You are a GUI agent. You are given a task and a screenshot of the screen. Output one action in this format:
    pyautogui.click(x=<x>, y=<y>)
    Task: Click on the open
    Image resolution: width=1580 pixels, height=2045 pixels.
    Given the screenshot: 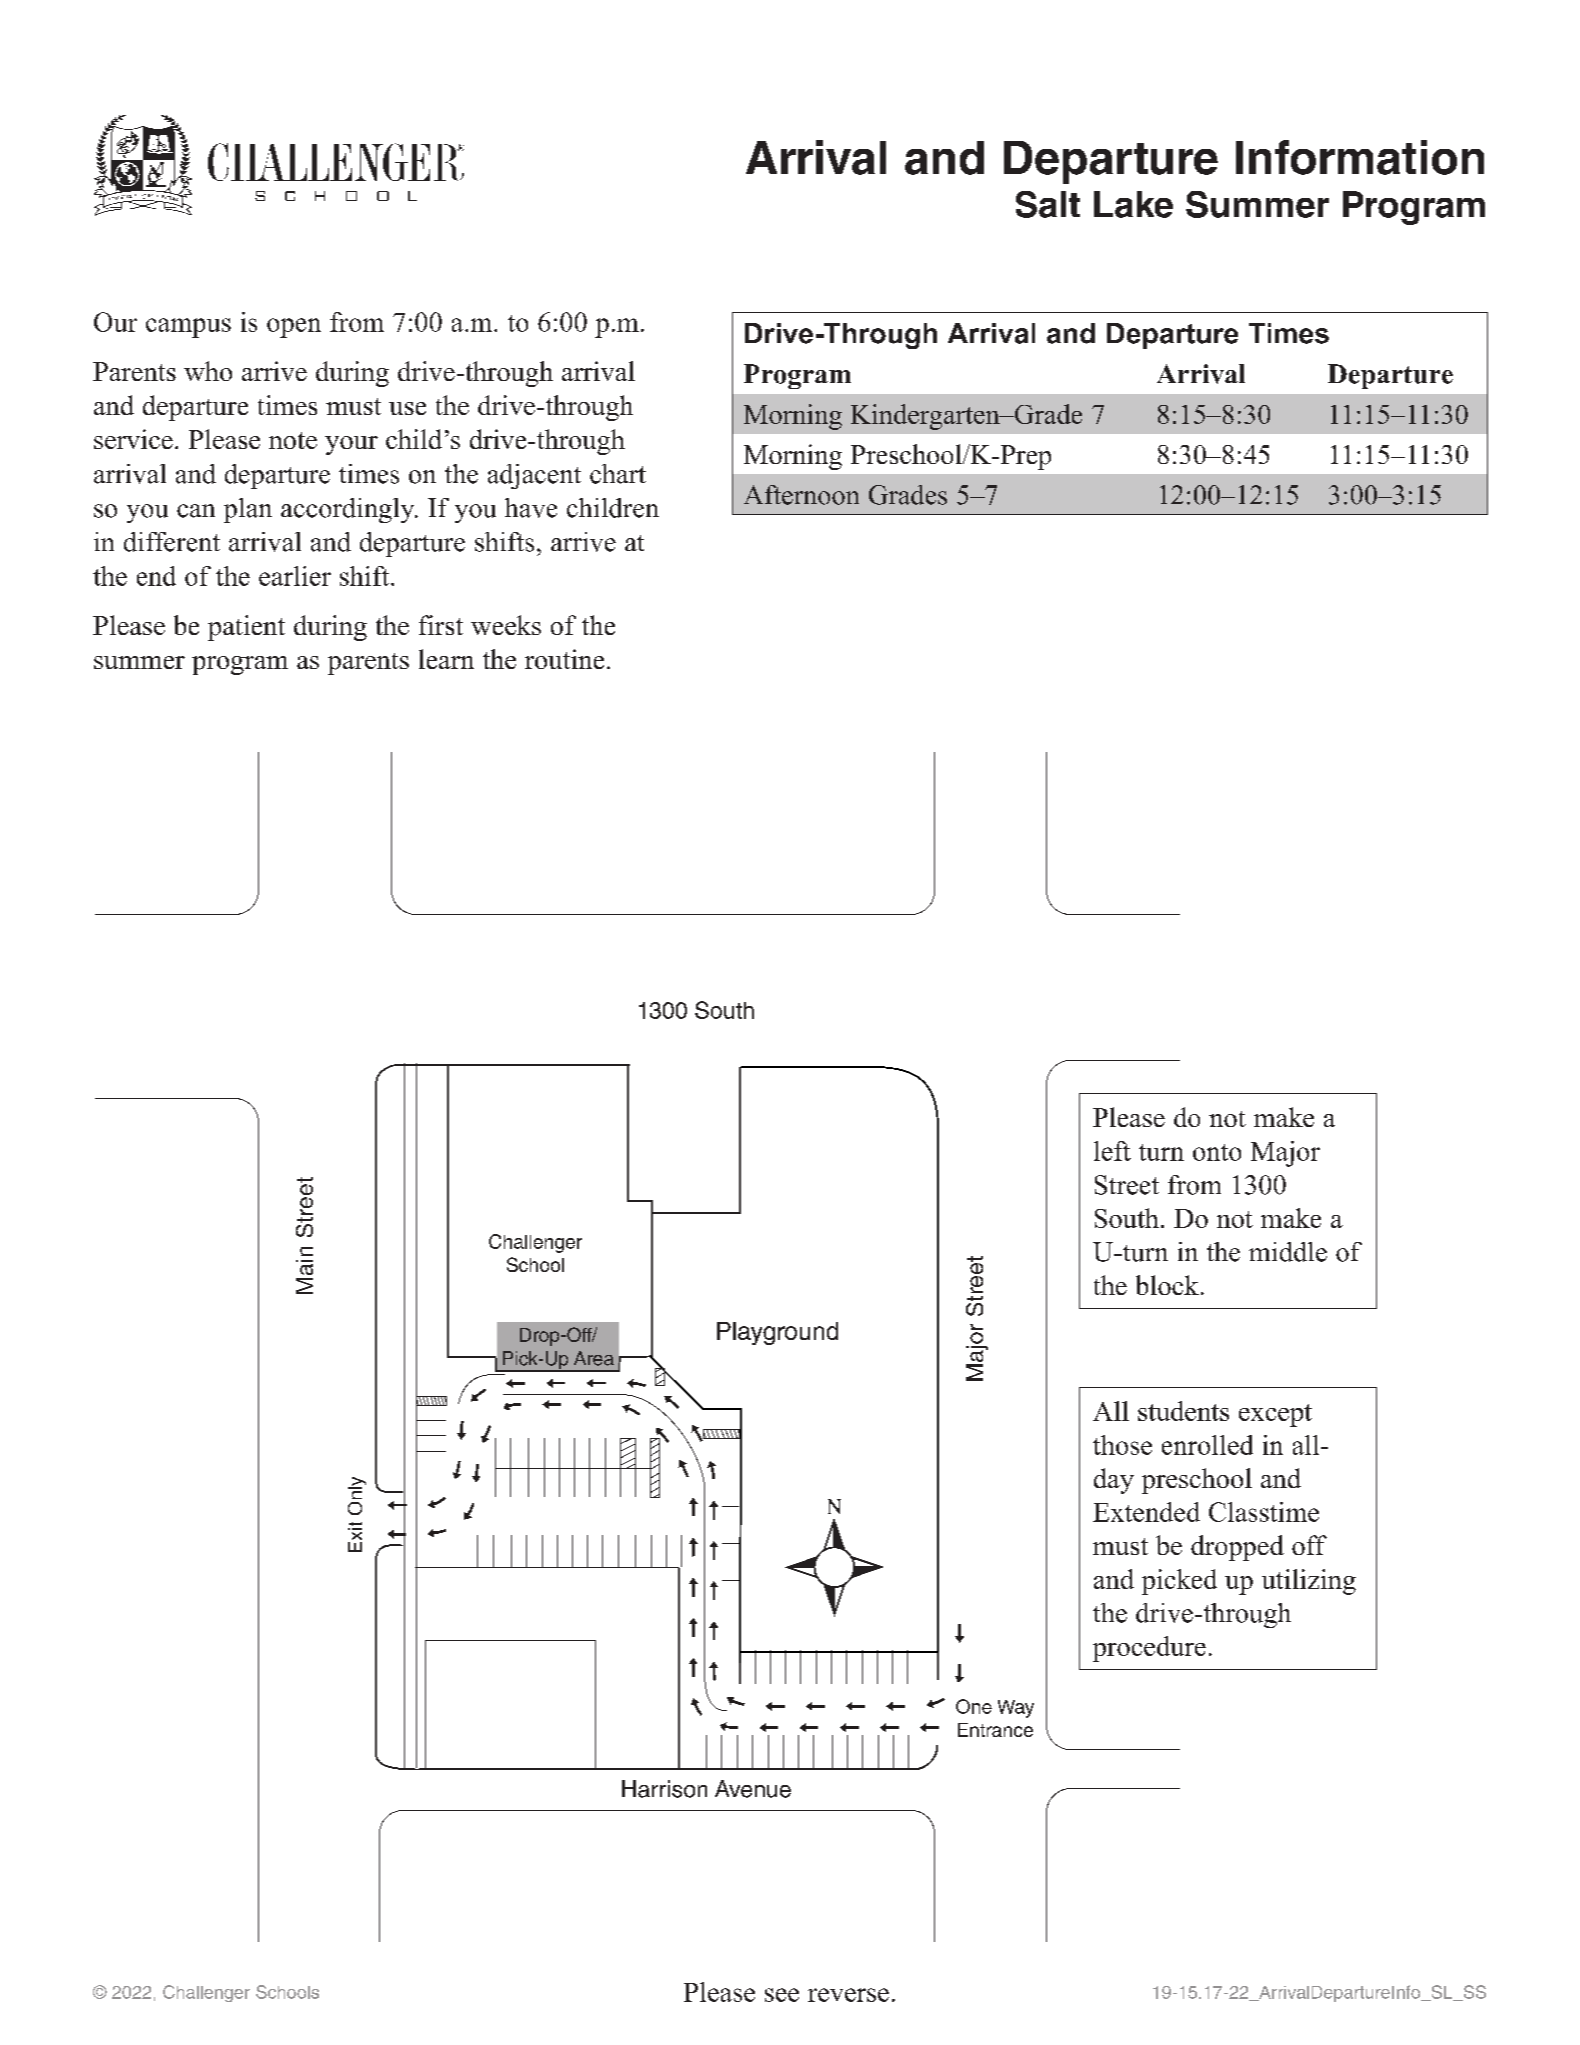 What is the action you would take?
    pyautogui.click(x=294, y=328)
